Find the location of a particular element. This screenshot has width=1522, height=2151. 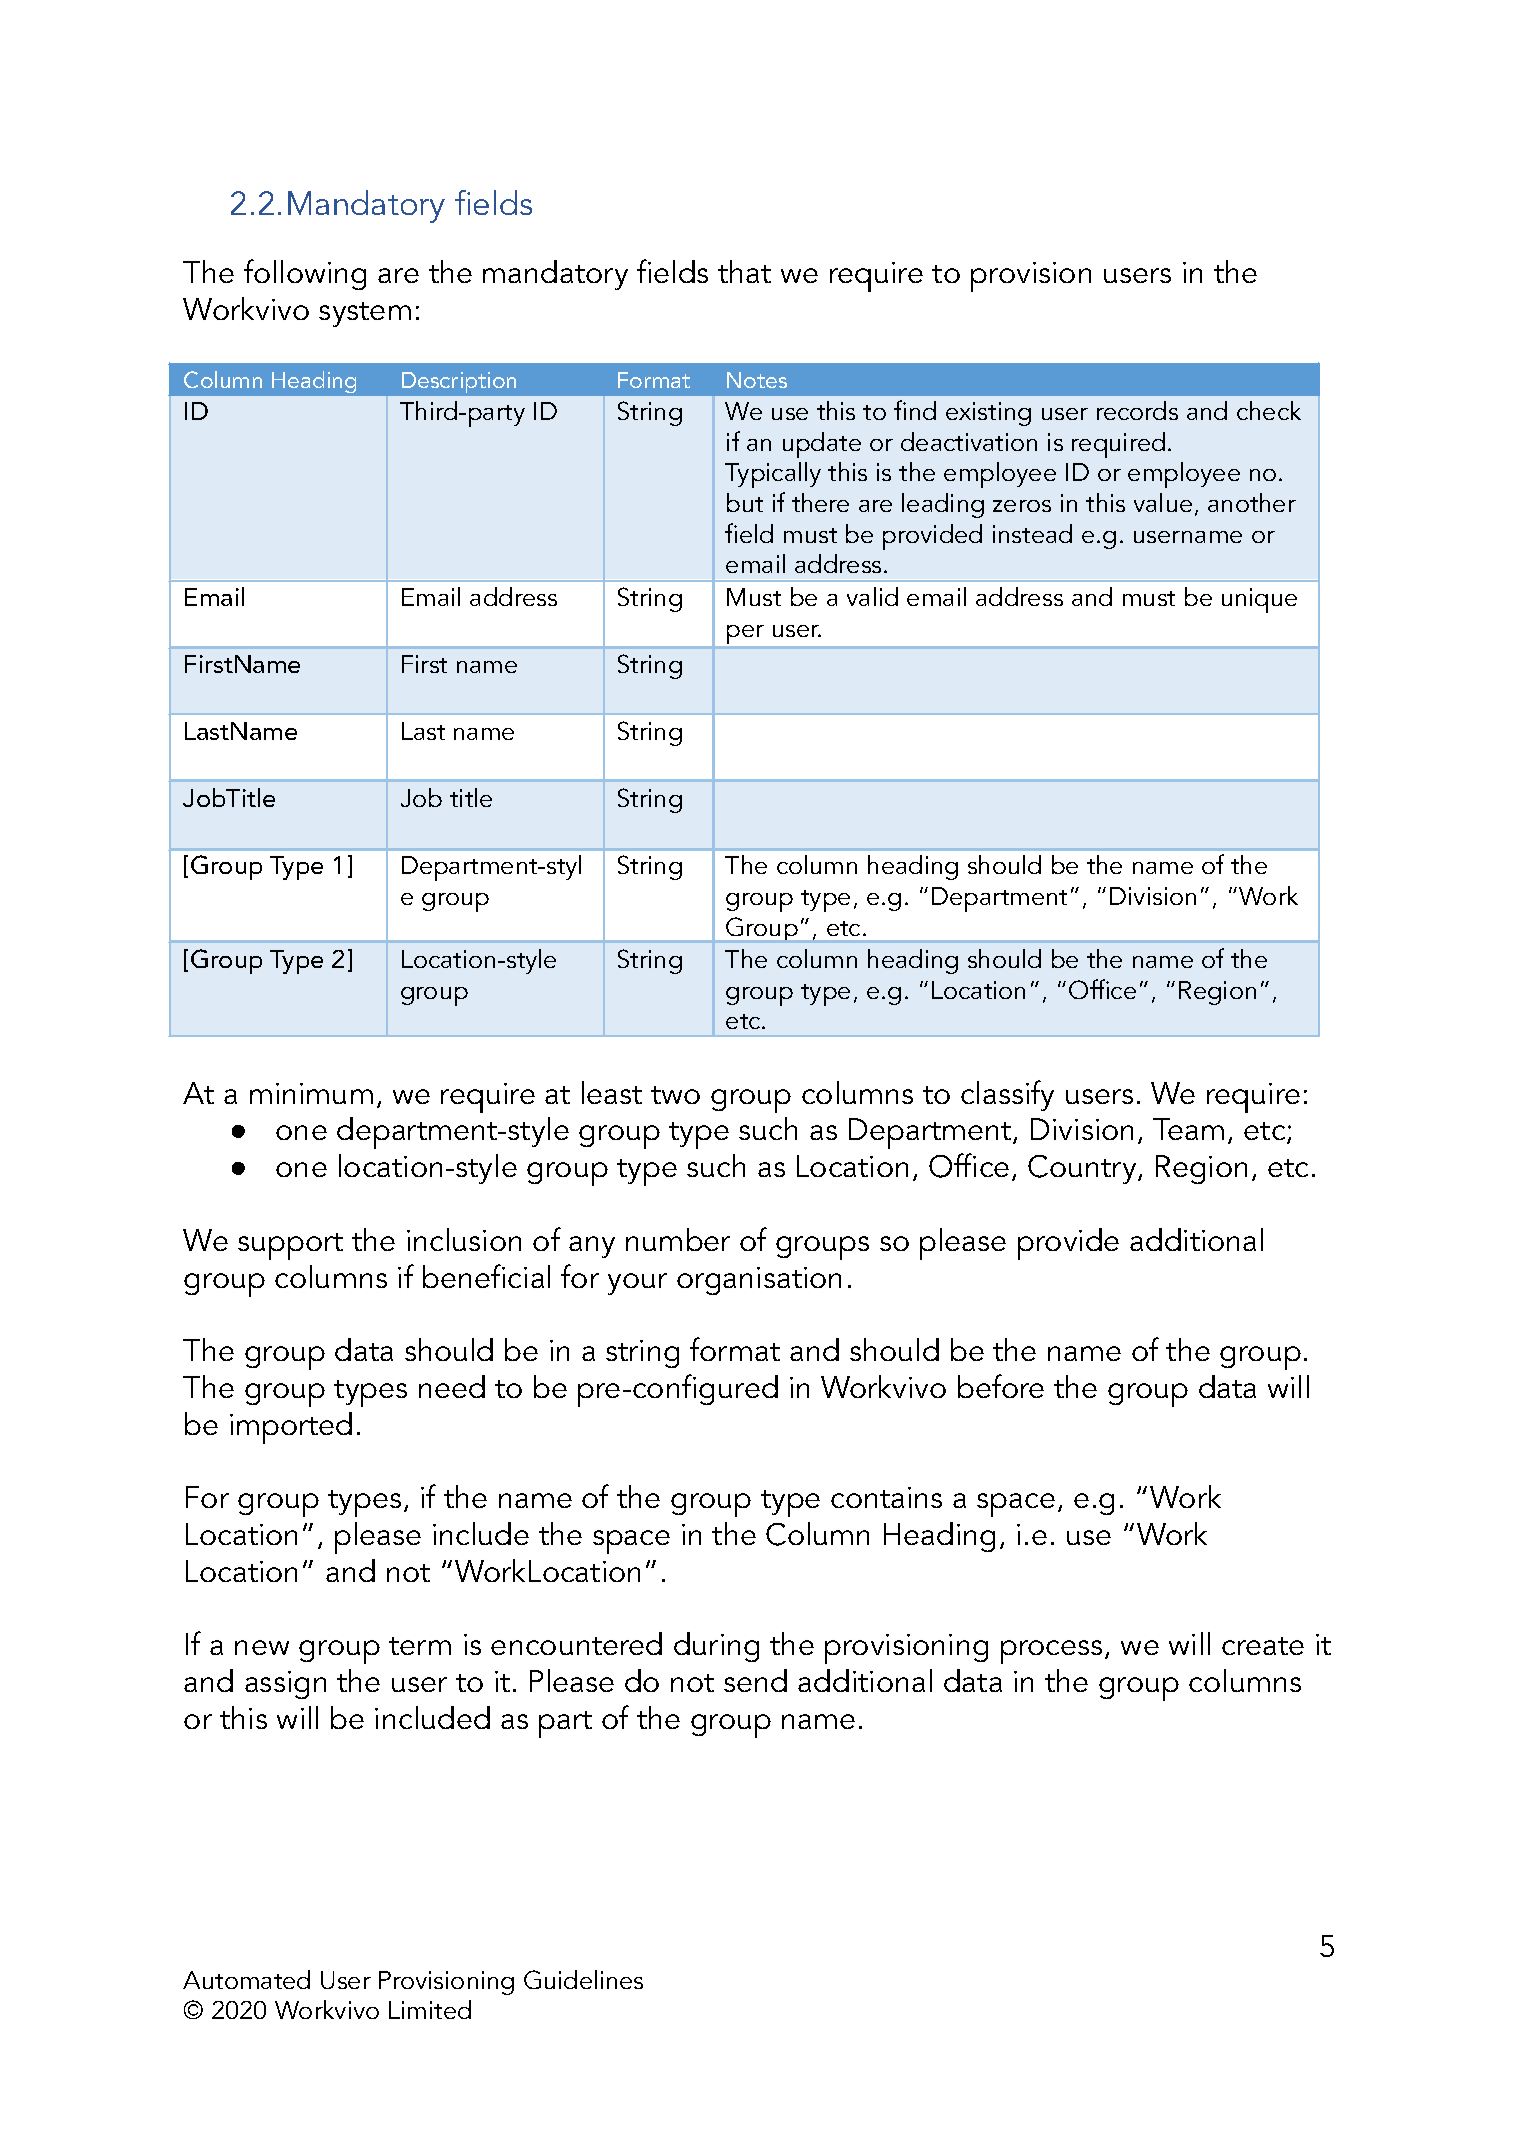

organisation is located at coordinates (759, 1281).
